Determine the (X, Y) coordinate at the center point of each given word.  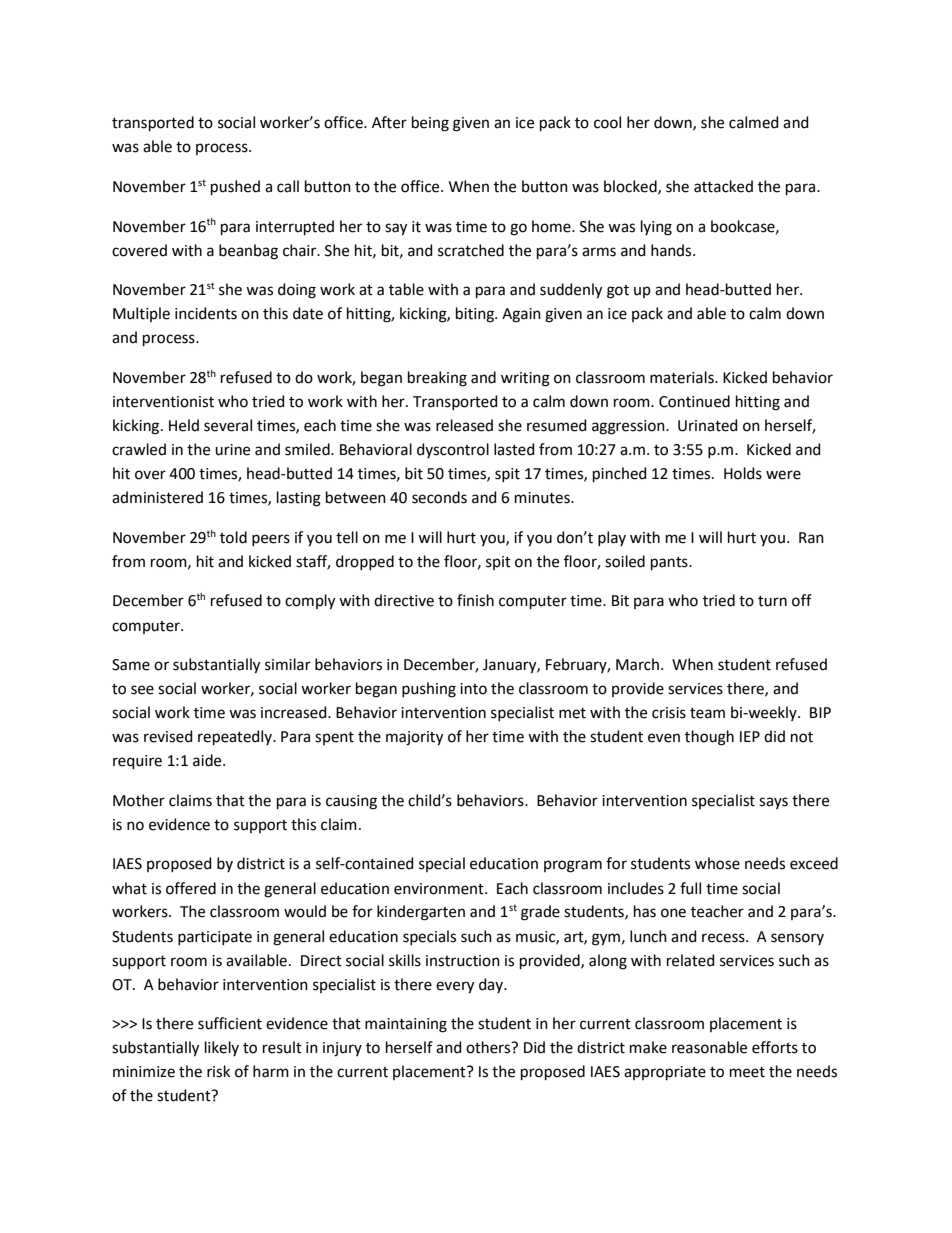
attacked (723, 186)
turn (772, 601)
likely (222, 1048)
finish (475, 600)
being (430, 124)
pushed (235, 187)
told (233, 537)
